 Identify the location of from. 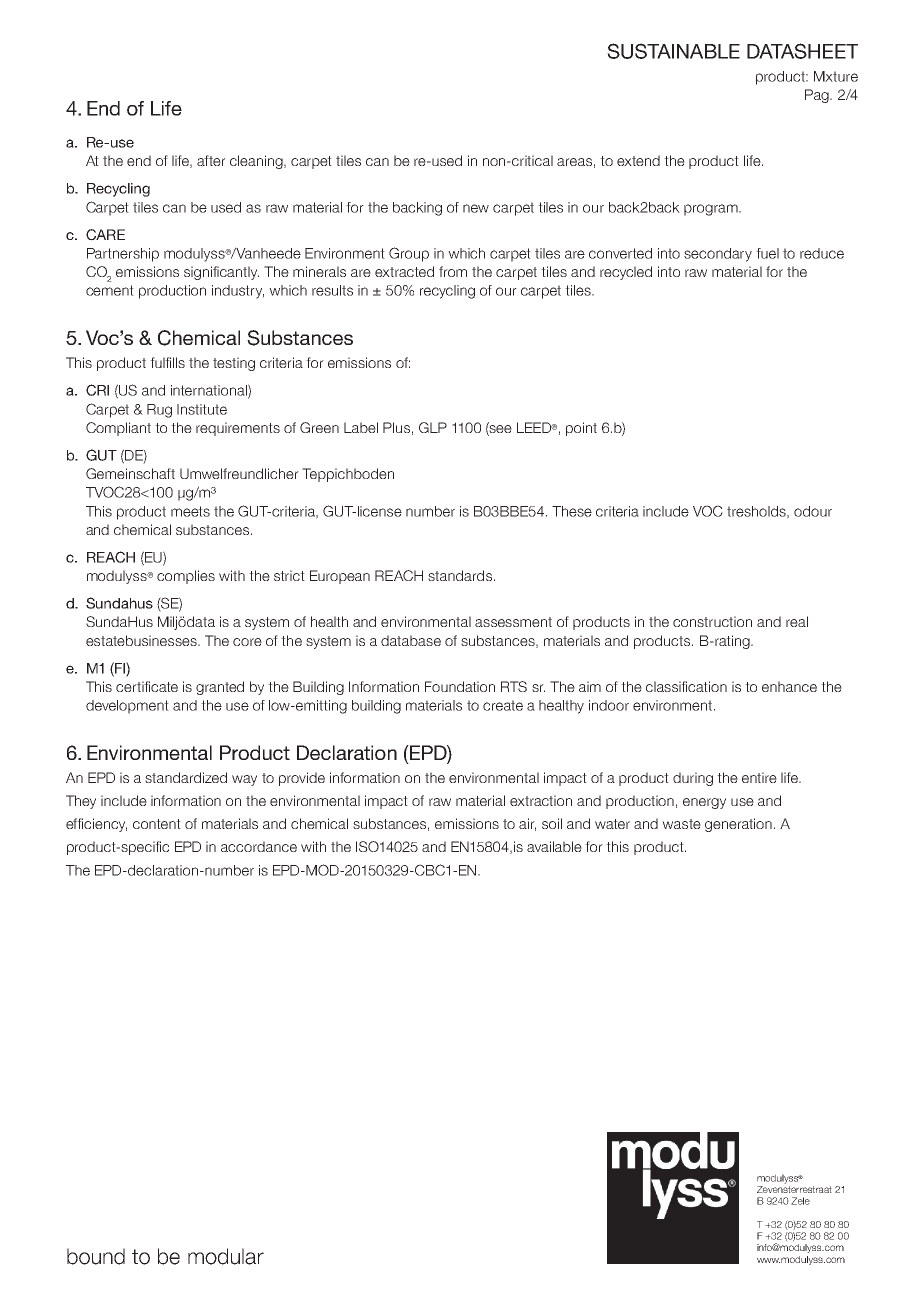
(453, 271).
